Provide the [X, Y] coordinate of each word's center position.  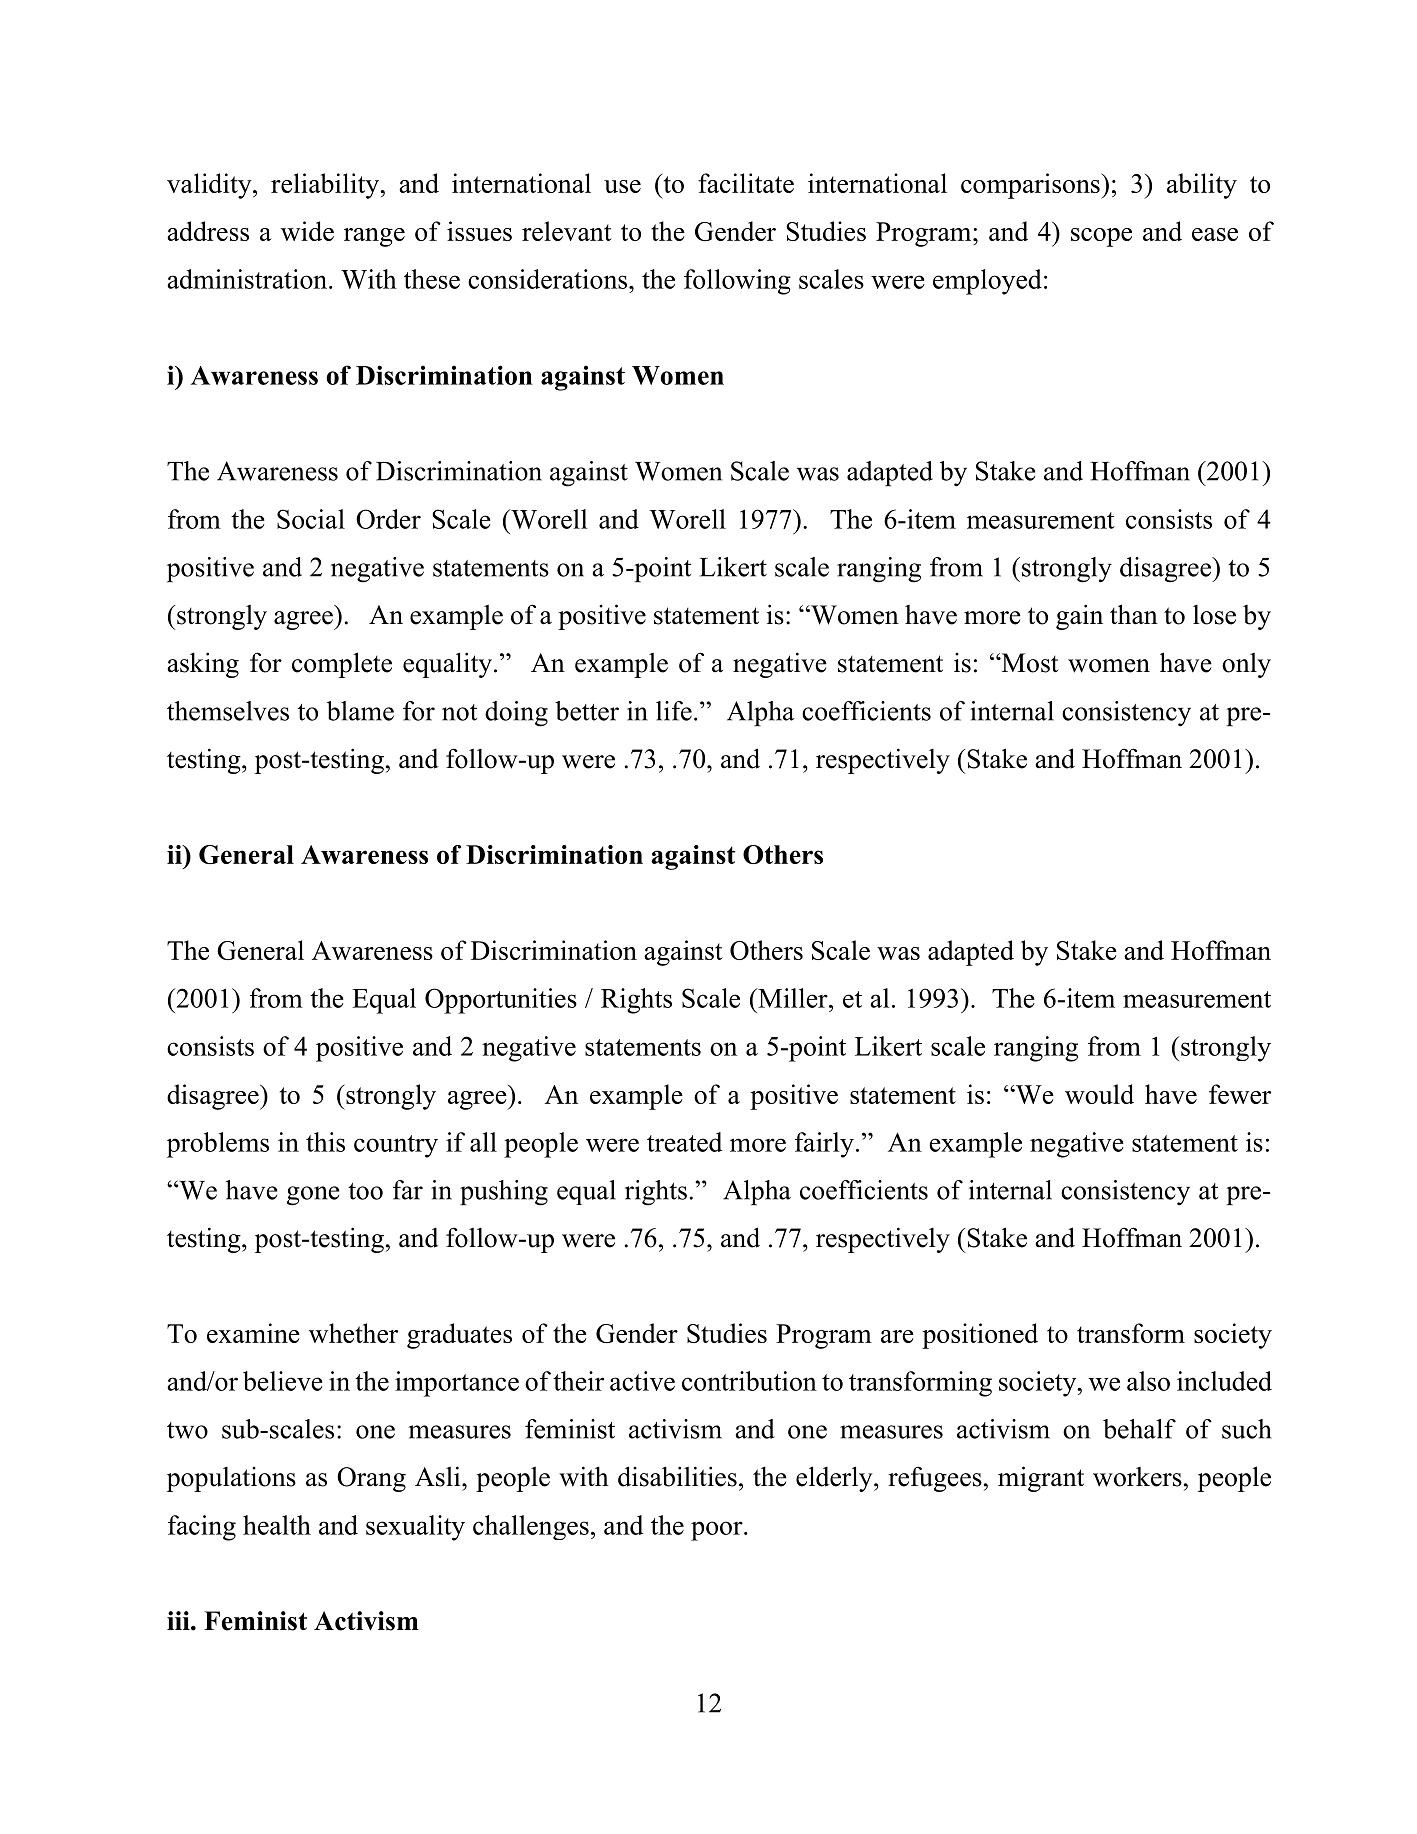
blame [360, 711]
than [1134, 614]
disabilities [677, 1476]
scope [1101, 237]
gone [313, 1196]
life [674, 711]
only [1246, 665]
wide [307, 231]
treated [684, 1142]
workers [1137, 1477]
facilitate [746, 183]
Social [311, 519]
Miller [793, 998]
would [1099, 1094]
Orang [371, 1479]
